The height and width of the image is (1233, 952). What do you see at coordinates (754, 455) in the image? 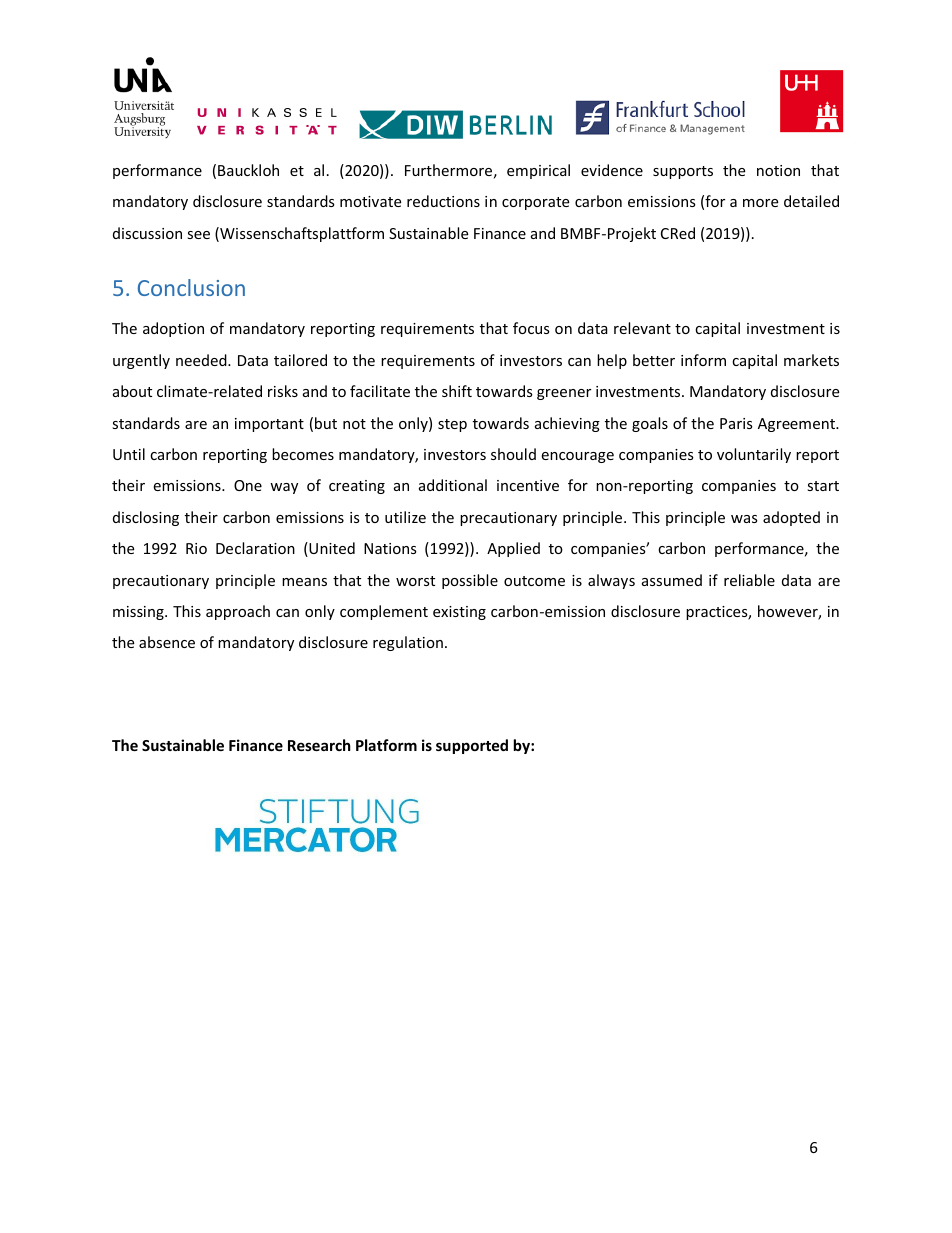
I see `voluntarily` at bounding box center [754, 455].
